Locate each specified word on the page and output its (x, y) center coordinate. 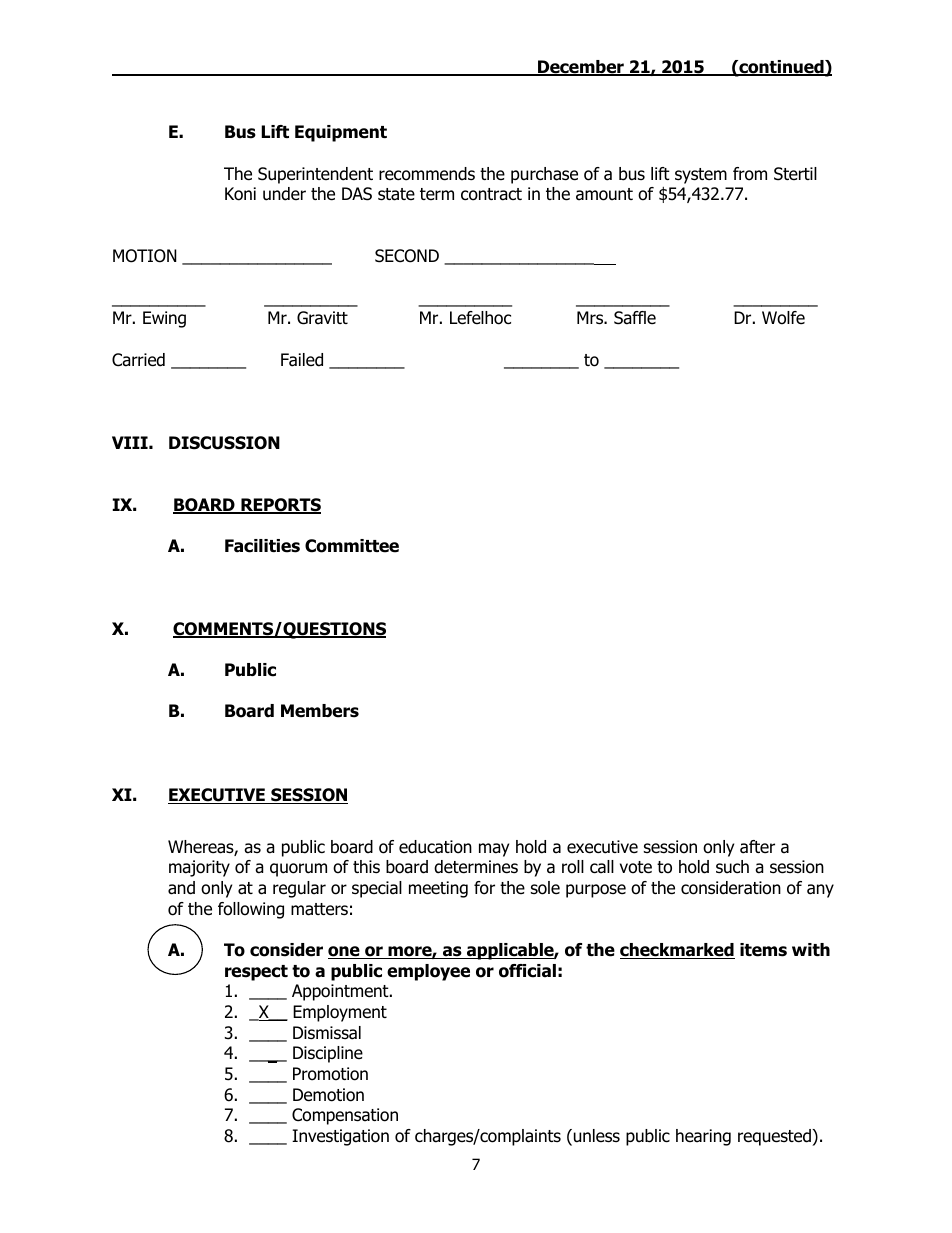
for (484, 888)
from (750, 174)
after (757, 847)
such (732, 867)
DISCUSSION (224, 443)
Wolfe (783, 318)
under (284, 194)
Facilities (262, 546)
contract (491, 194)
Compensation (345, 1116)
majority (199, 868)
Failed (302, 360)
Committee (352, 546)
